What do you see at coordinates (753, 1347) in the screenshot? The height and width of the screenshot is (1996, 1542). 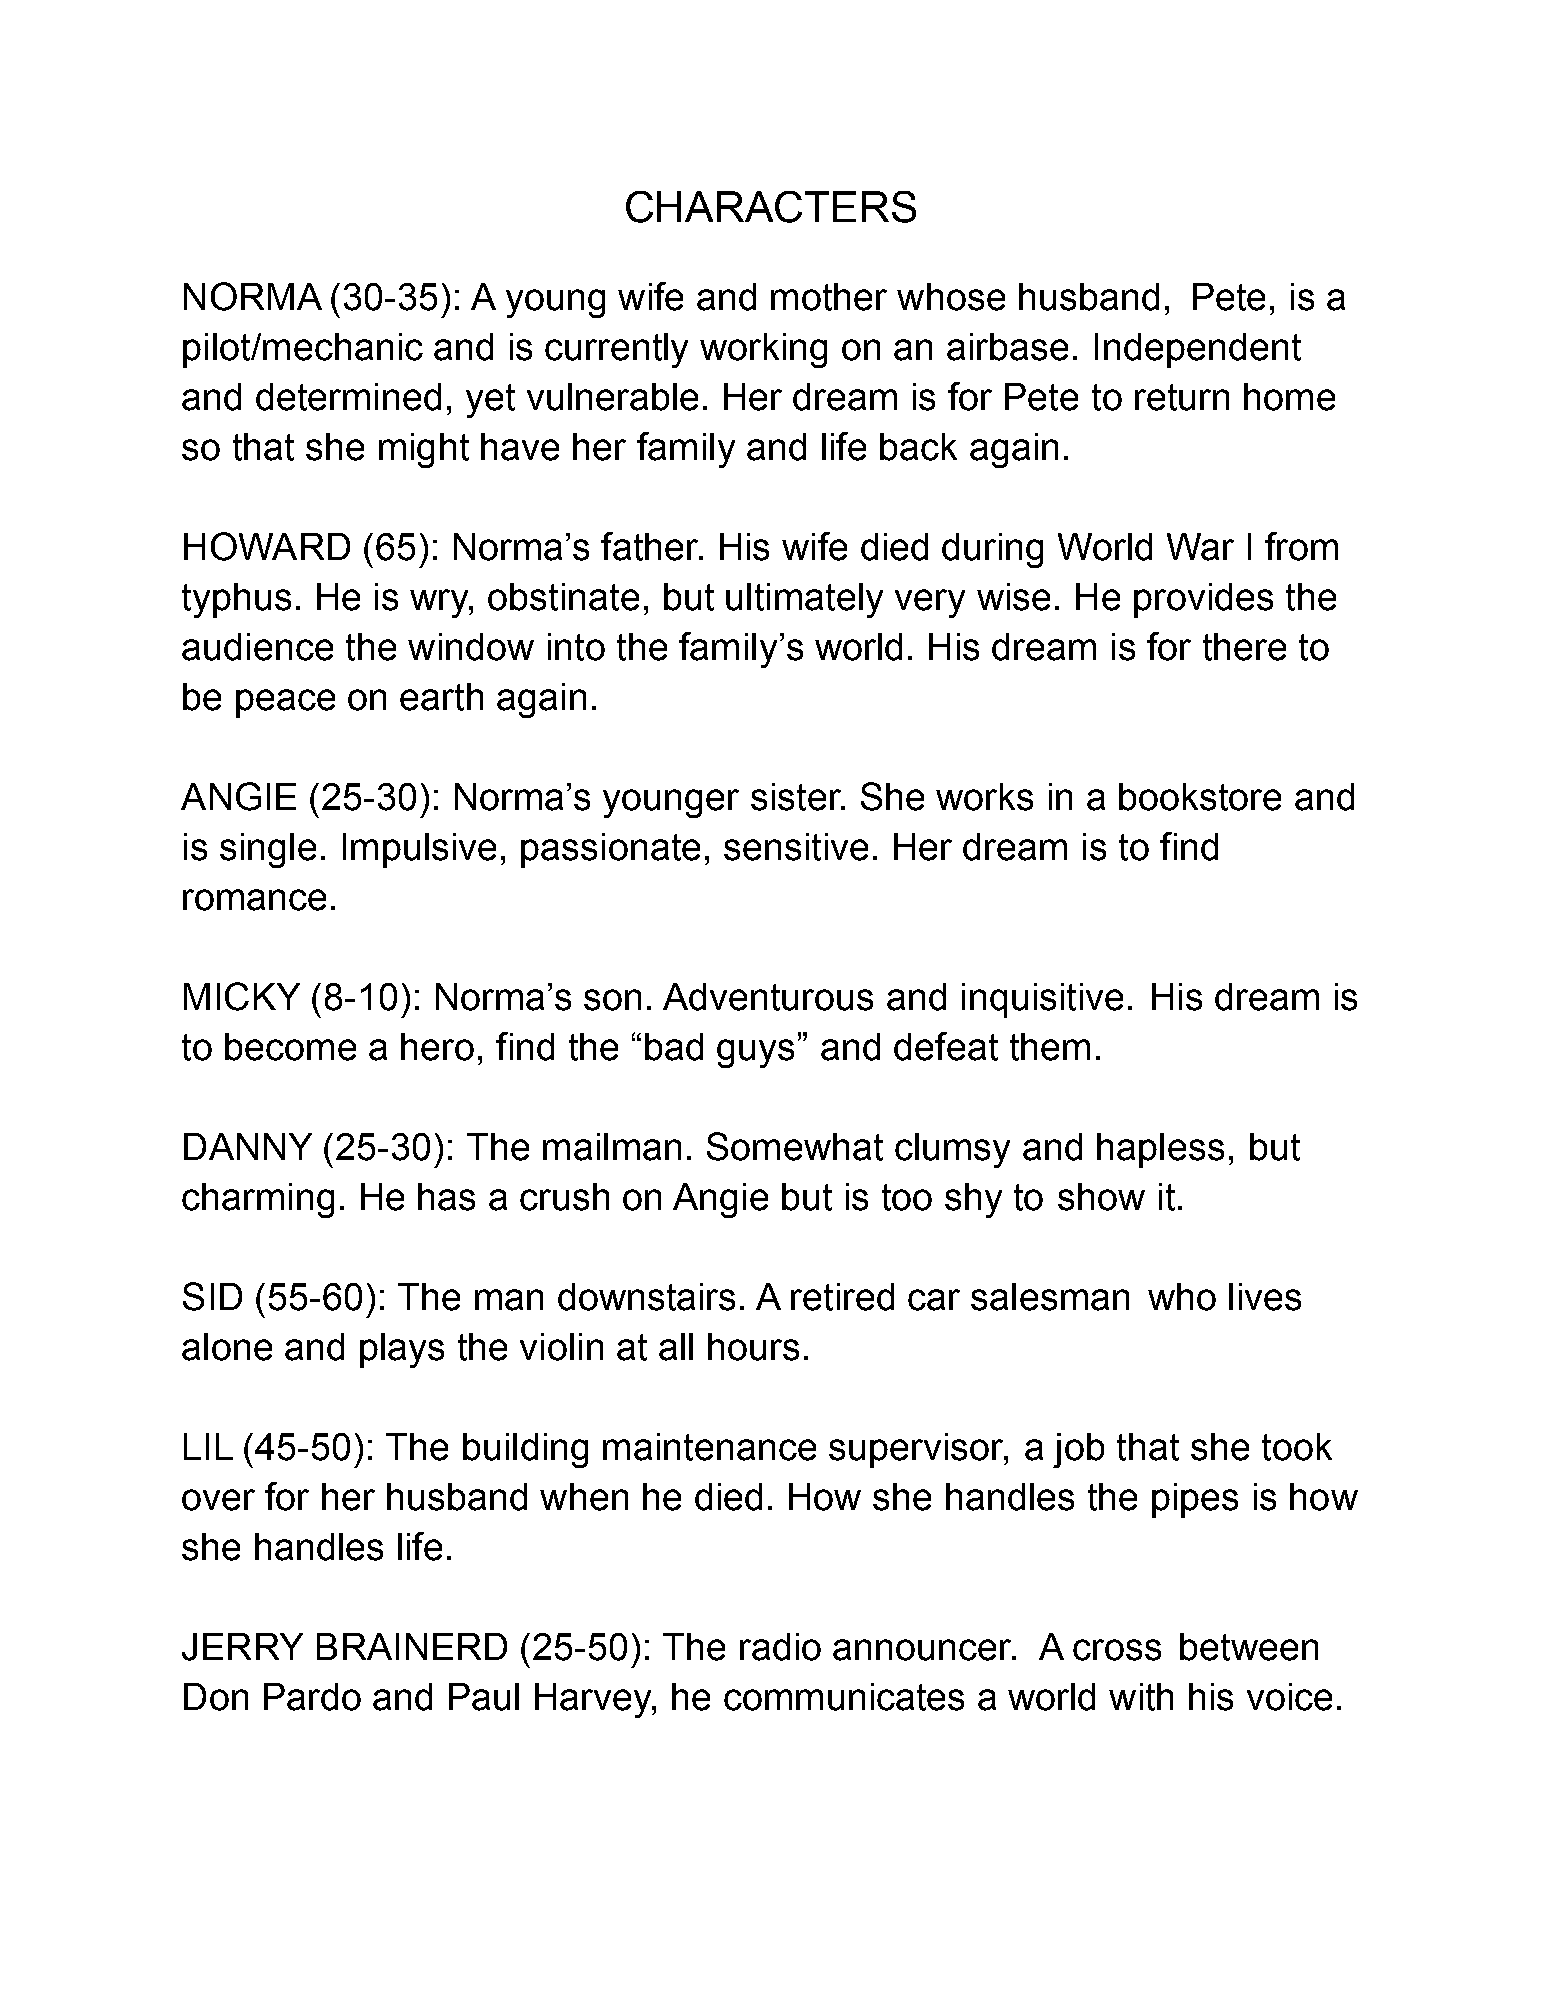 I see `hours` at bounding box center [753, 1347].
